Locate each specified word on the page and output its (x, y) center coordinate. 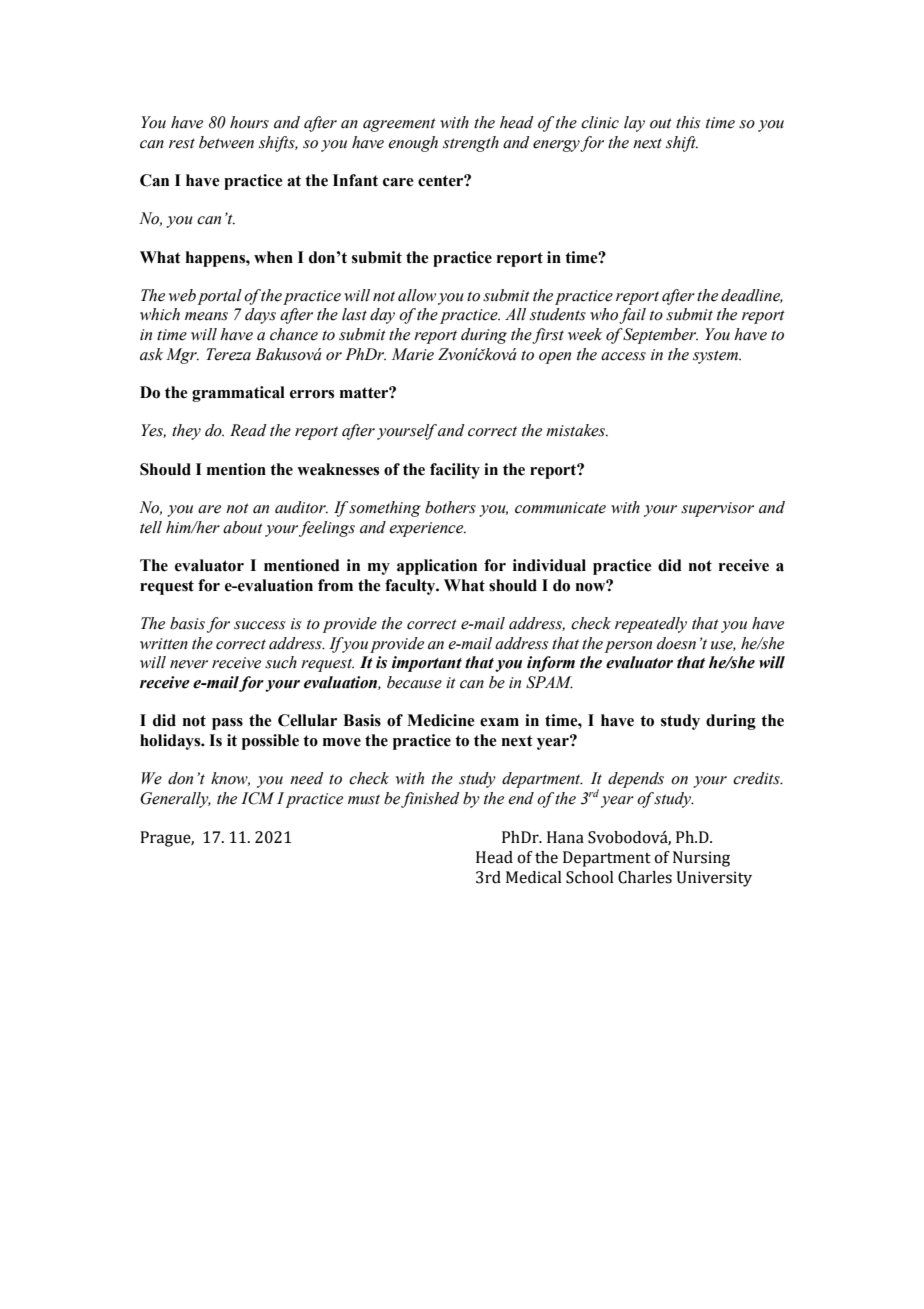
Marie (413, 354)
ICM (257, 798)
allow (417, 295)
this (688, 122)
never (189, 664)
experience (427, 529)
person (628, 647)
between (226, 142)
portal (220, 297)
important (427, 664)
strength (471, 144)
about (243, 527)
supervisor (717, 509)
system (717, 357)
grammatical (238, 394)
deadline (752, 296)
